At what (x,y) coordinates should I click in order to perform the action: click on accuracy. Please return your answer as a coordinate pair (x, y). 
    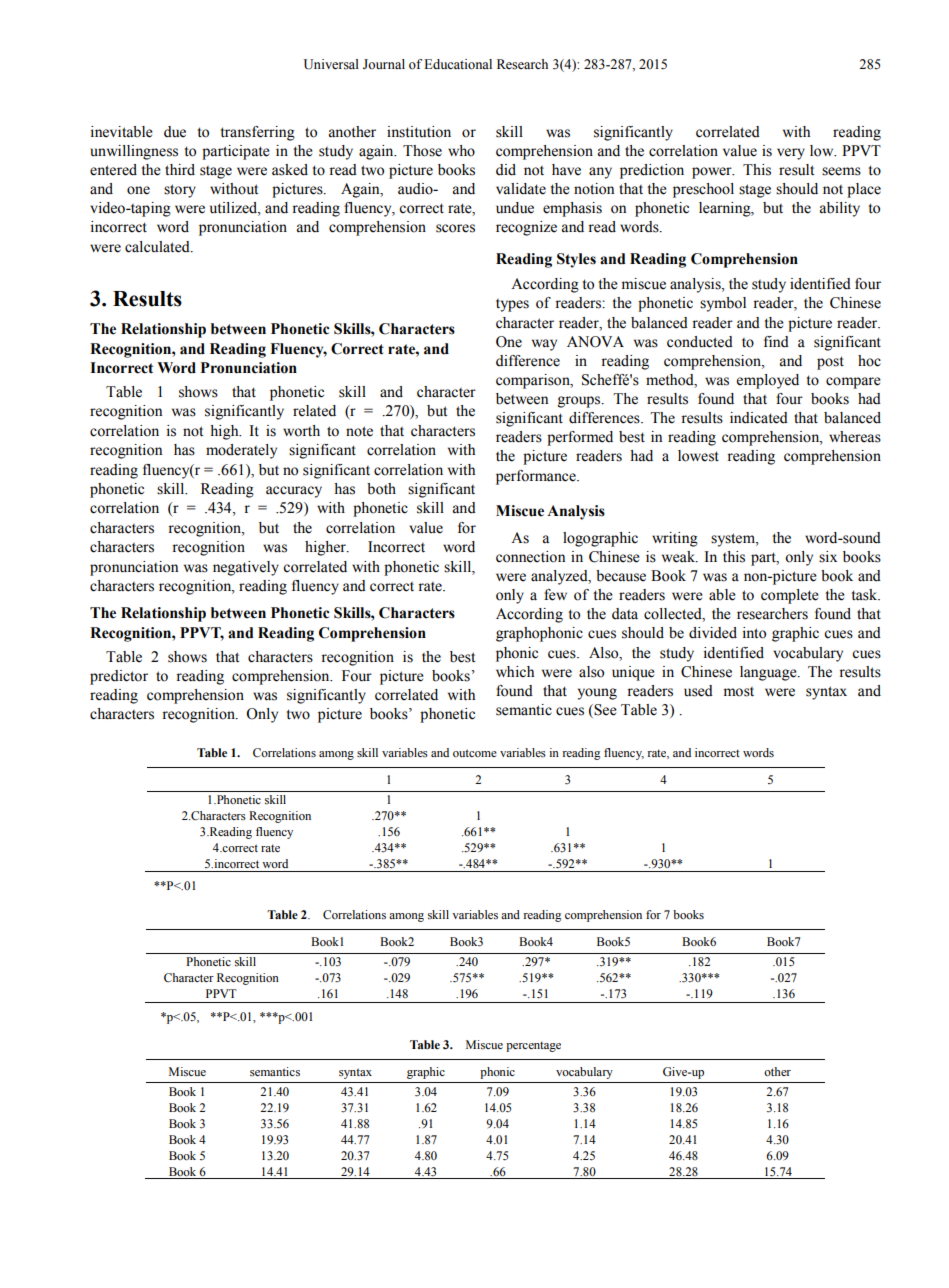
    Looking at the image, I should click on (294, 492).
